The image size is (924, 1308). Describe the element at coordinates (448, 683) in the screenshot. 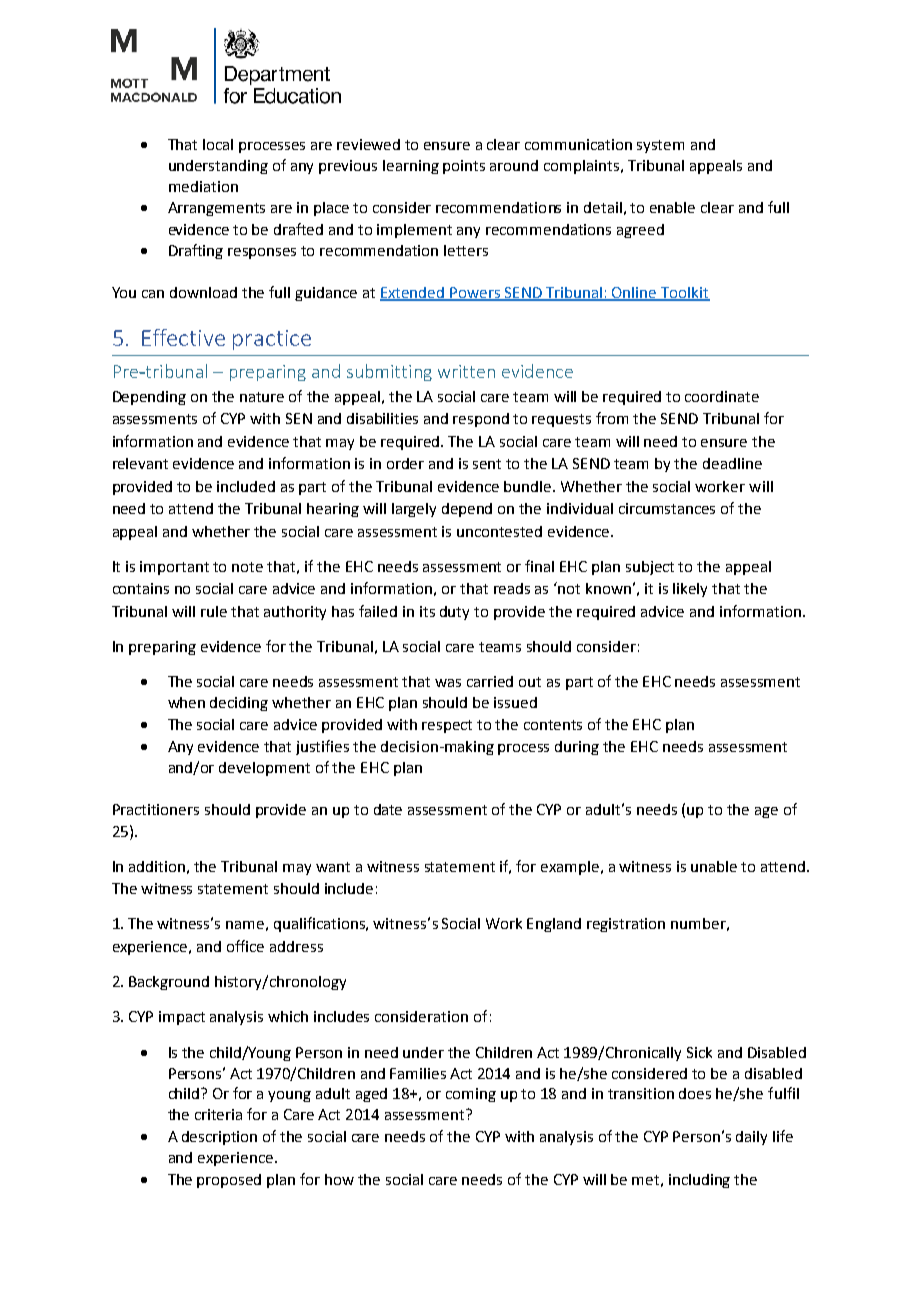

I see `was` at that location.
